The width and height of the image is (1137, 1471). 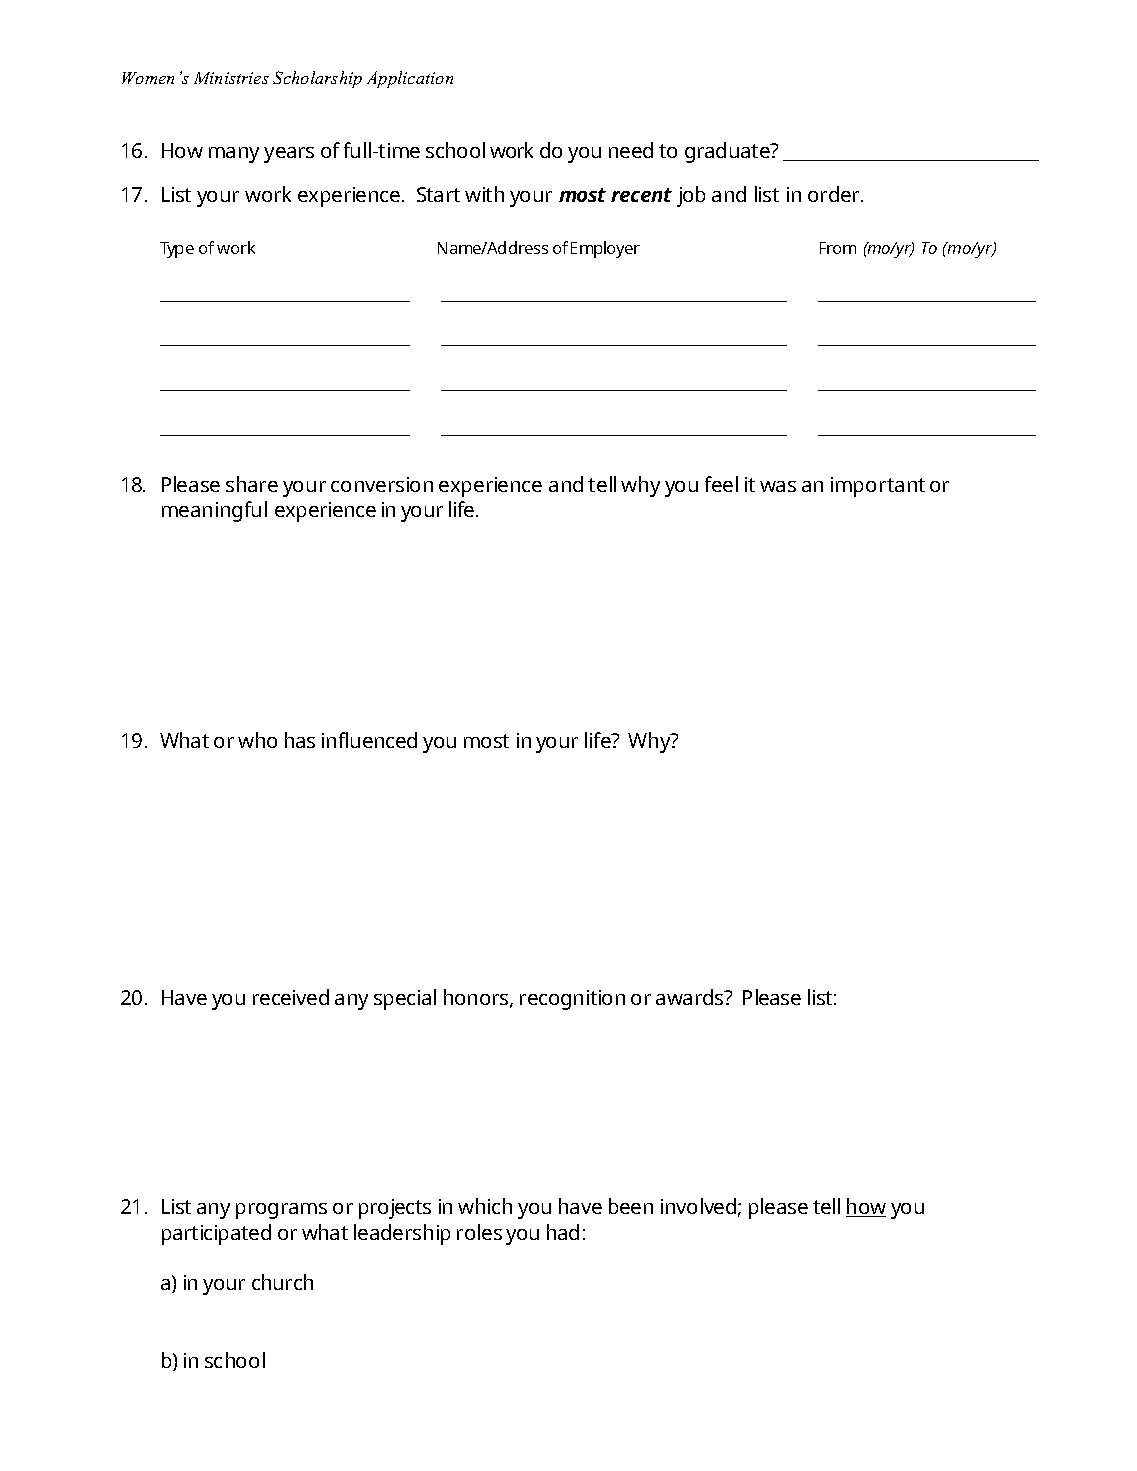 I want to click on conversion, so click(x=382, y=484).
